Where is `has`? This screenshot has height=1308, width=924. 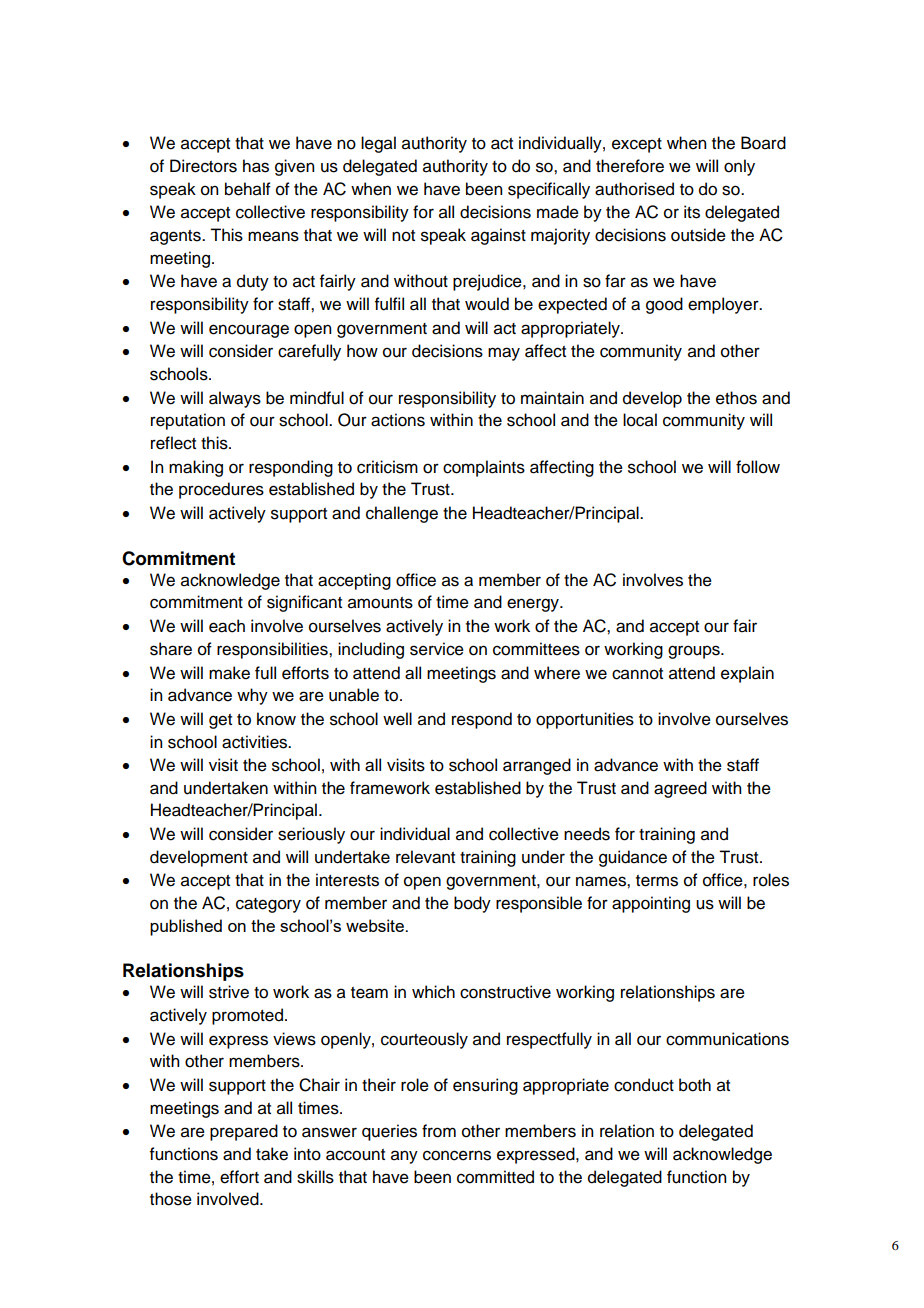
has is located at coordinates (256, 166).
